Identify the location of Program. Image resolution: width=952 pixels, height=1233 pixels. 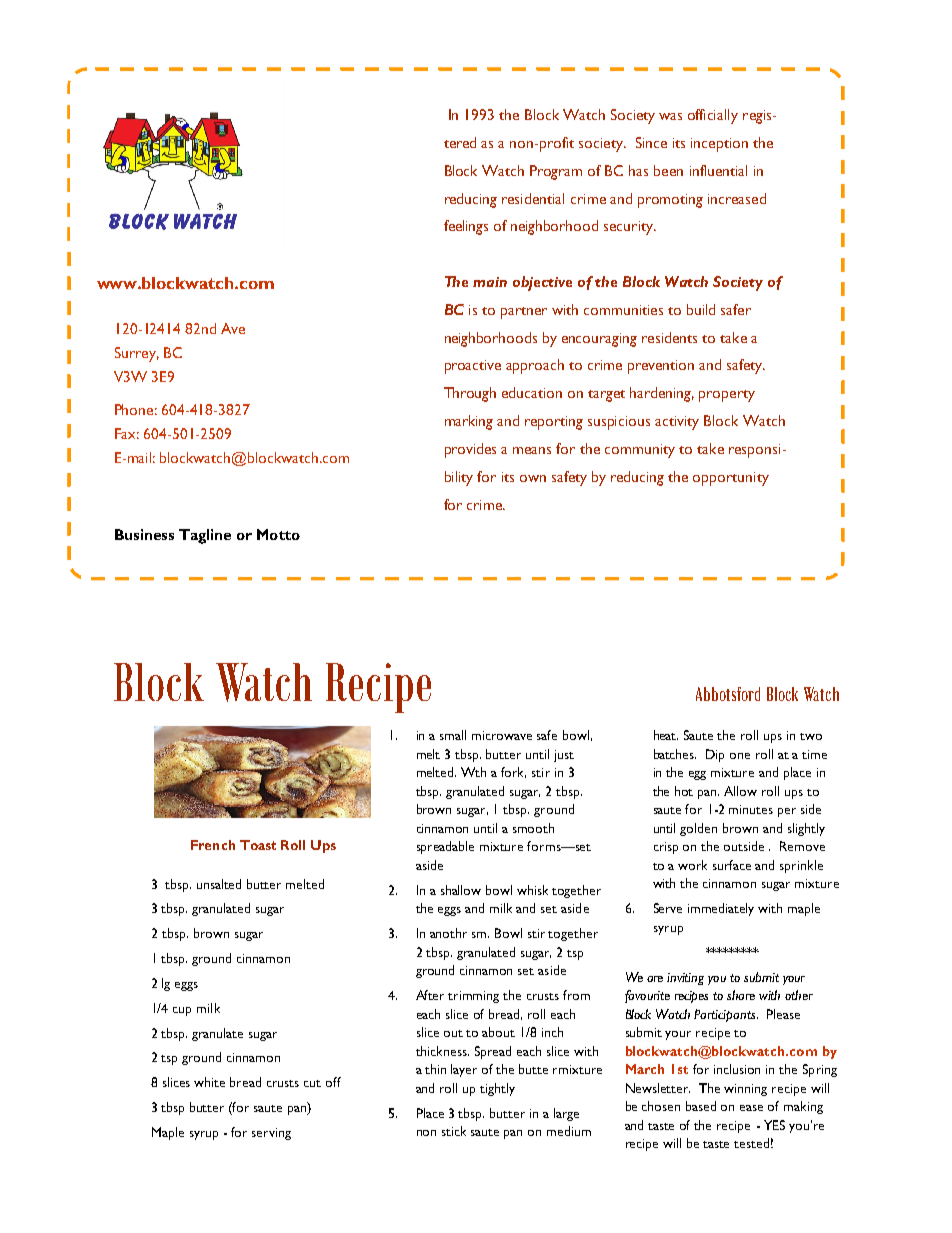
(556, 172).
